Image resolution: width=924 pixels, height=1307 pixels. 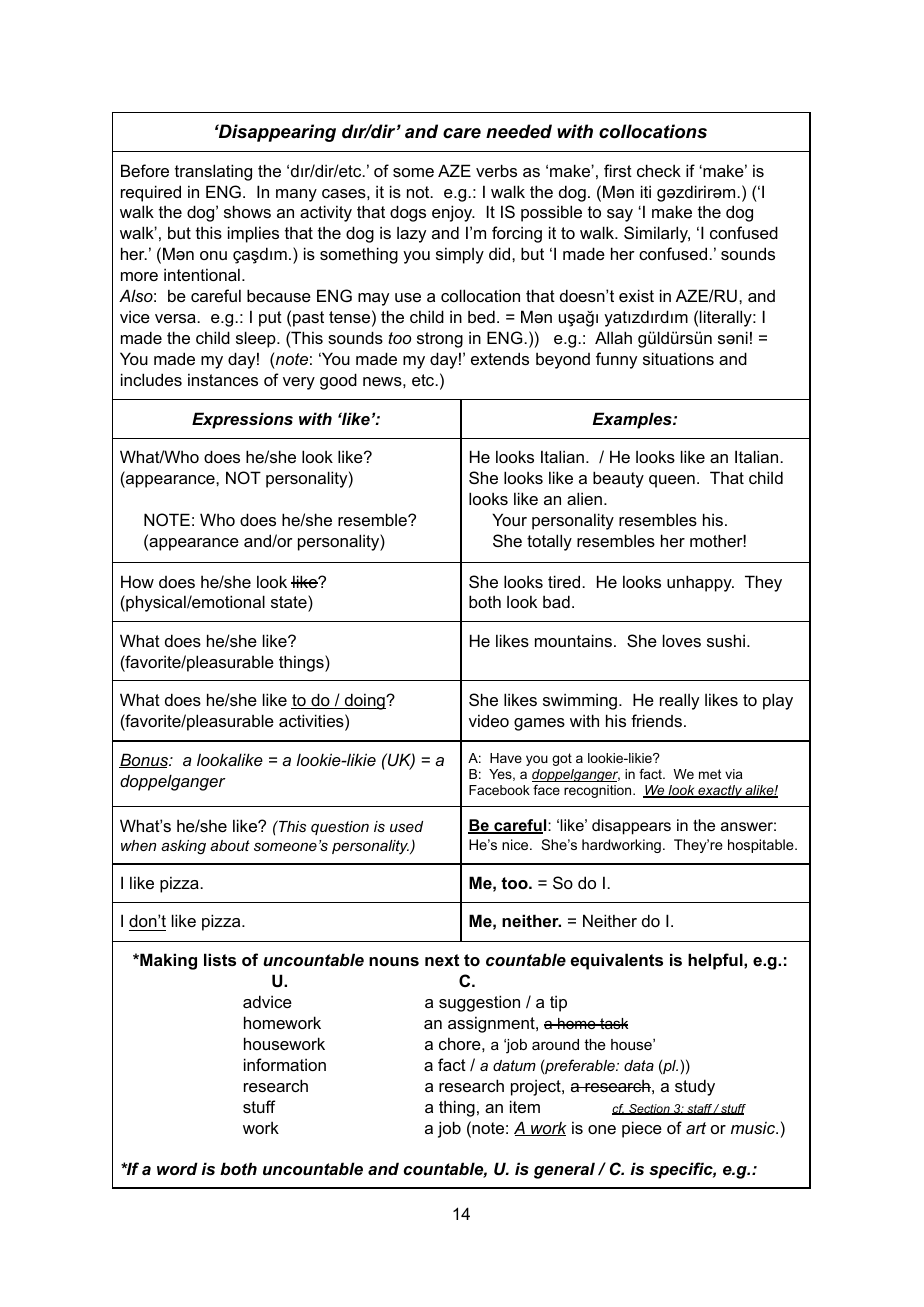 What do you see at coordinates (496, 170) in the screenshot?
I see `verbs` at bounding box center [496, 170].
